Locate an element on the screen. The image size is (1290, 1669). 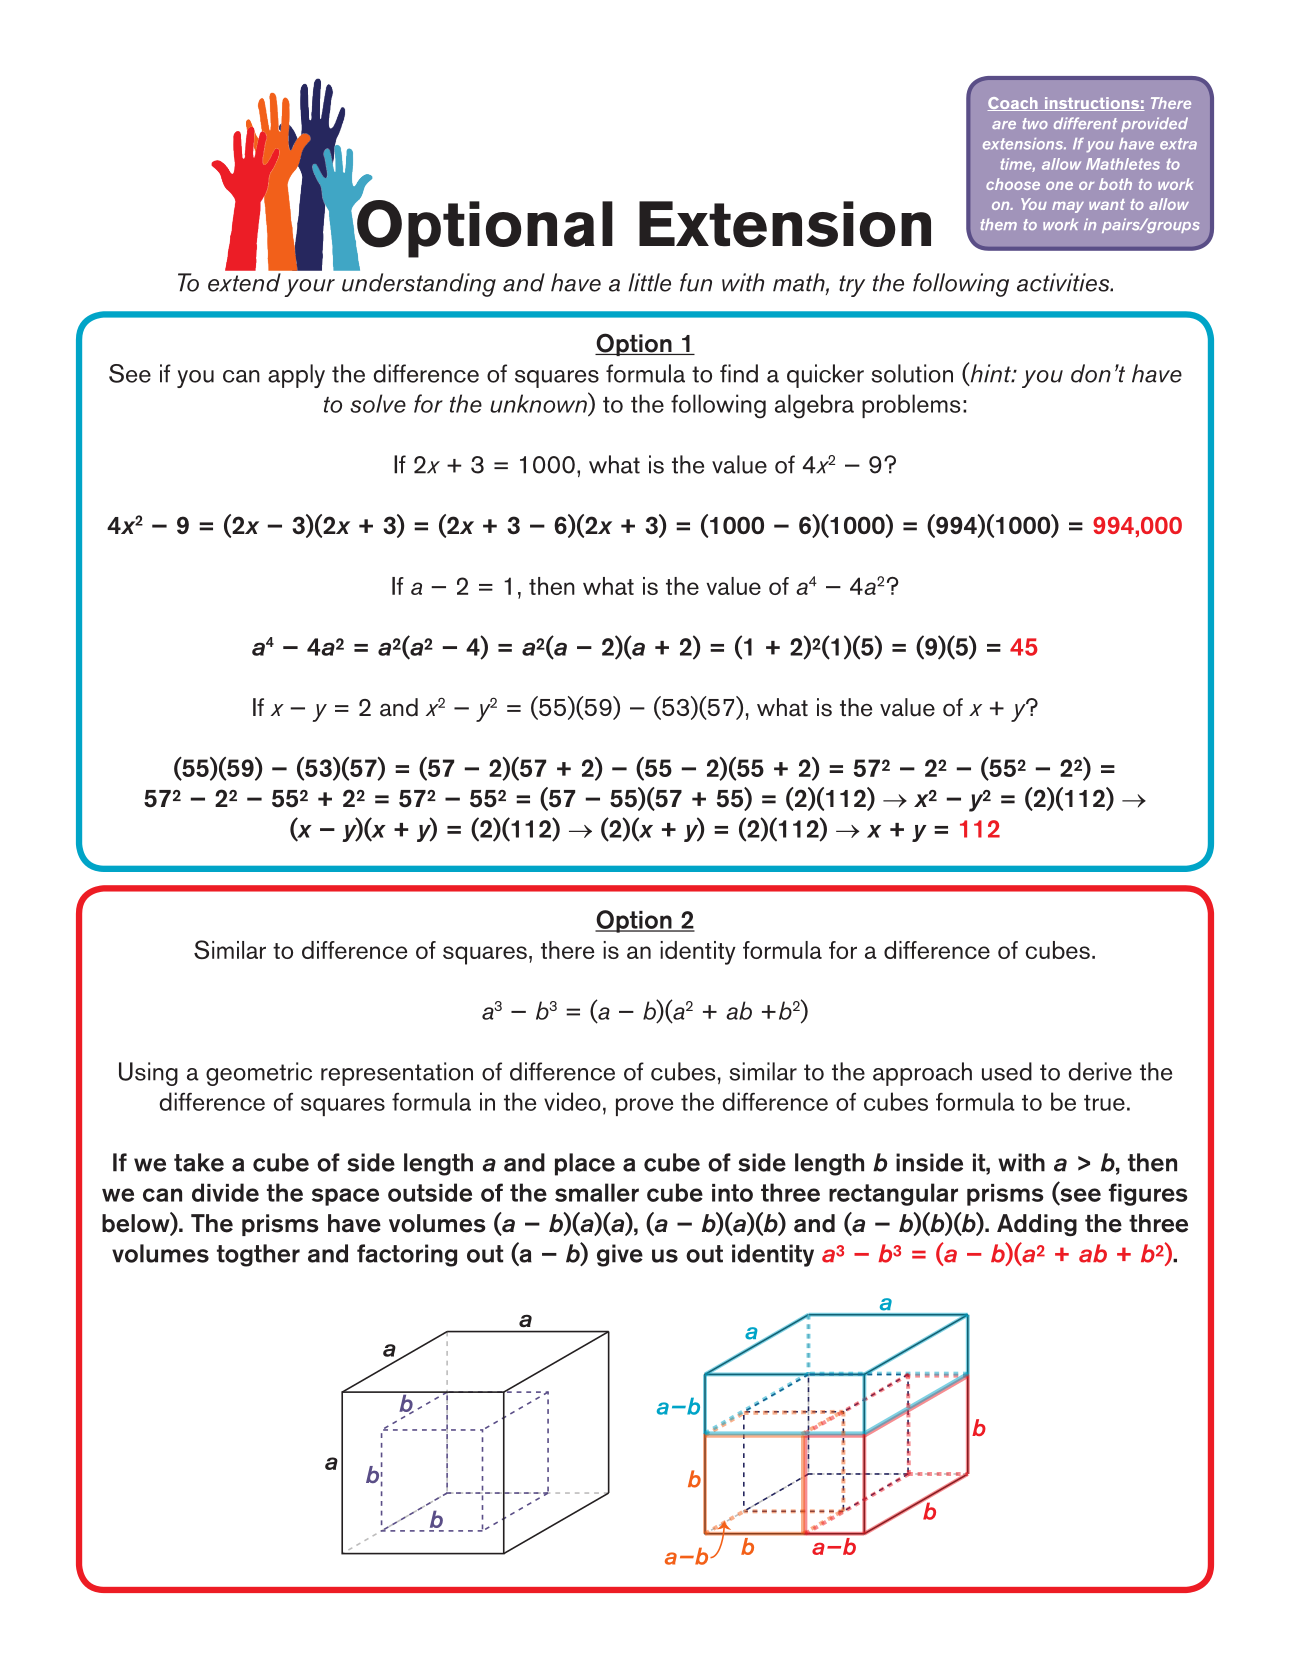
apply is located at coordinates (296, 376).
